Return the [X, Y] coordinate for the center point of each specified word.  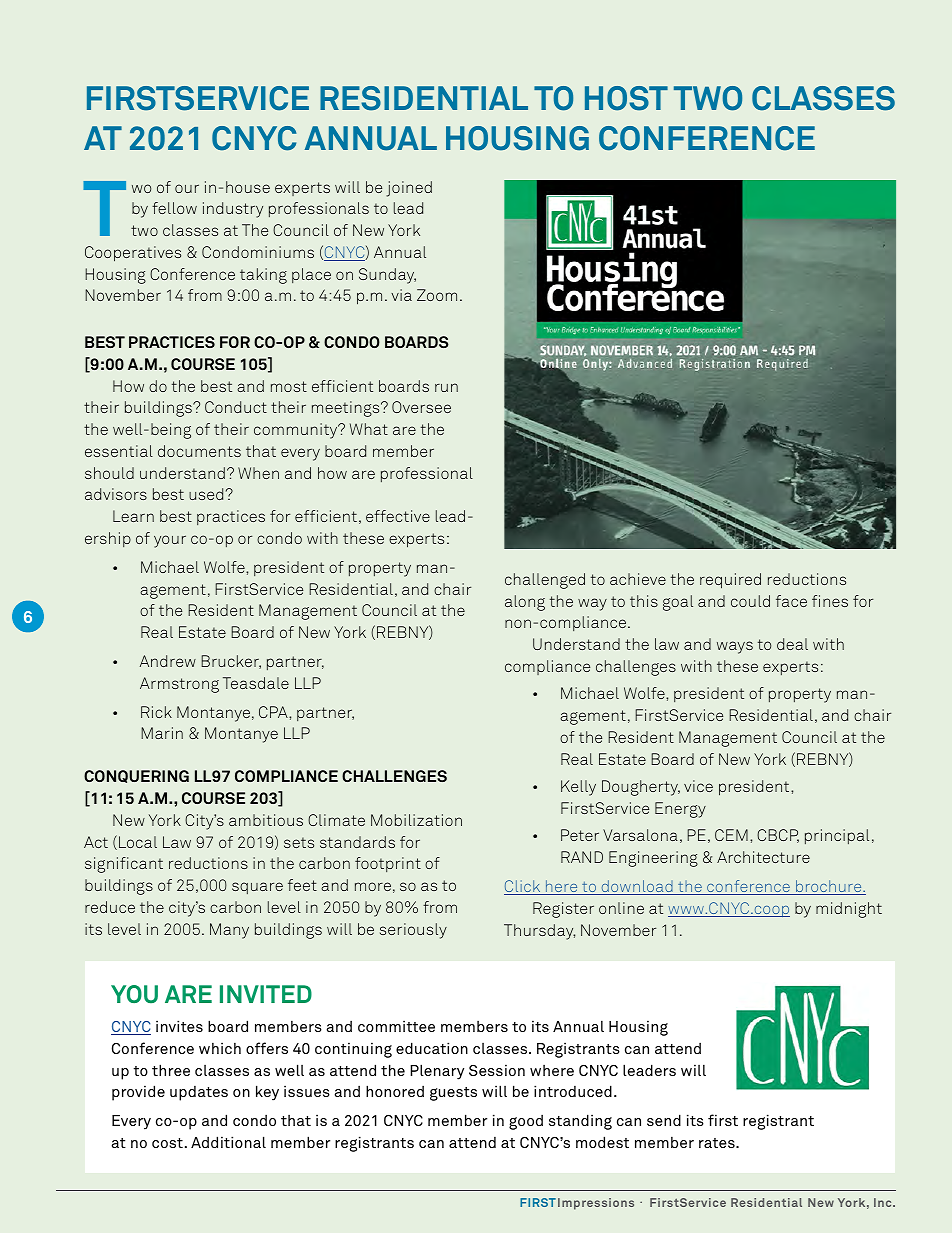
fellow [174, 208]
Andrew [168, 661]
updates [199, 1093]
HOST [626, 98]
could [750, 601]
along [525, 603]
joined [409, 189]
